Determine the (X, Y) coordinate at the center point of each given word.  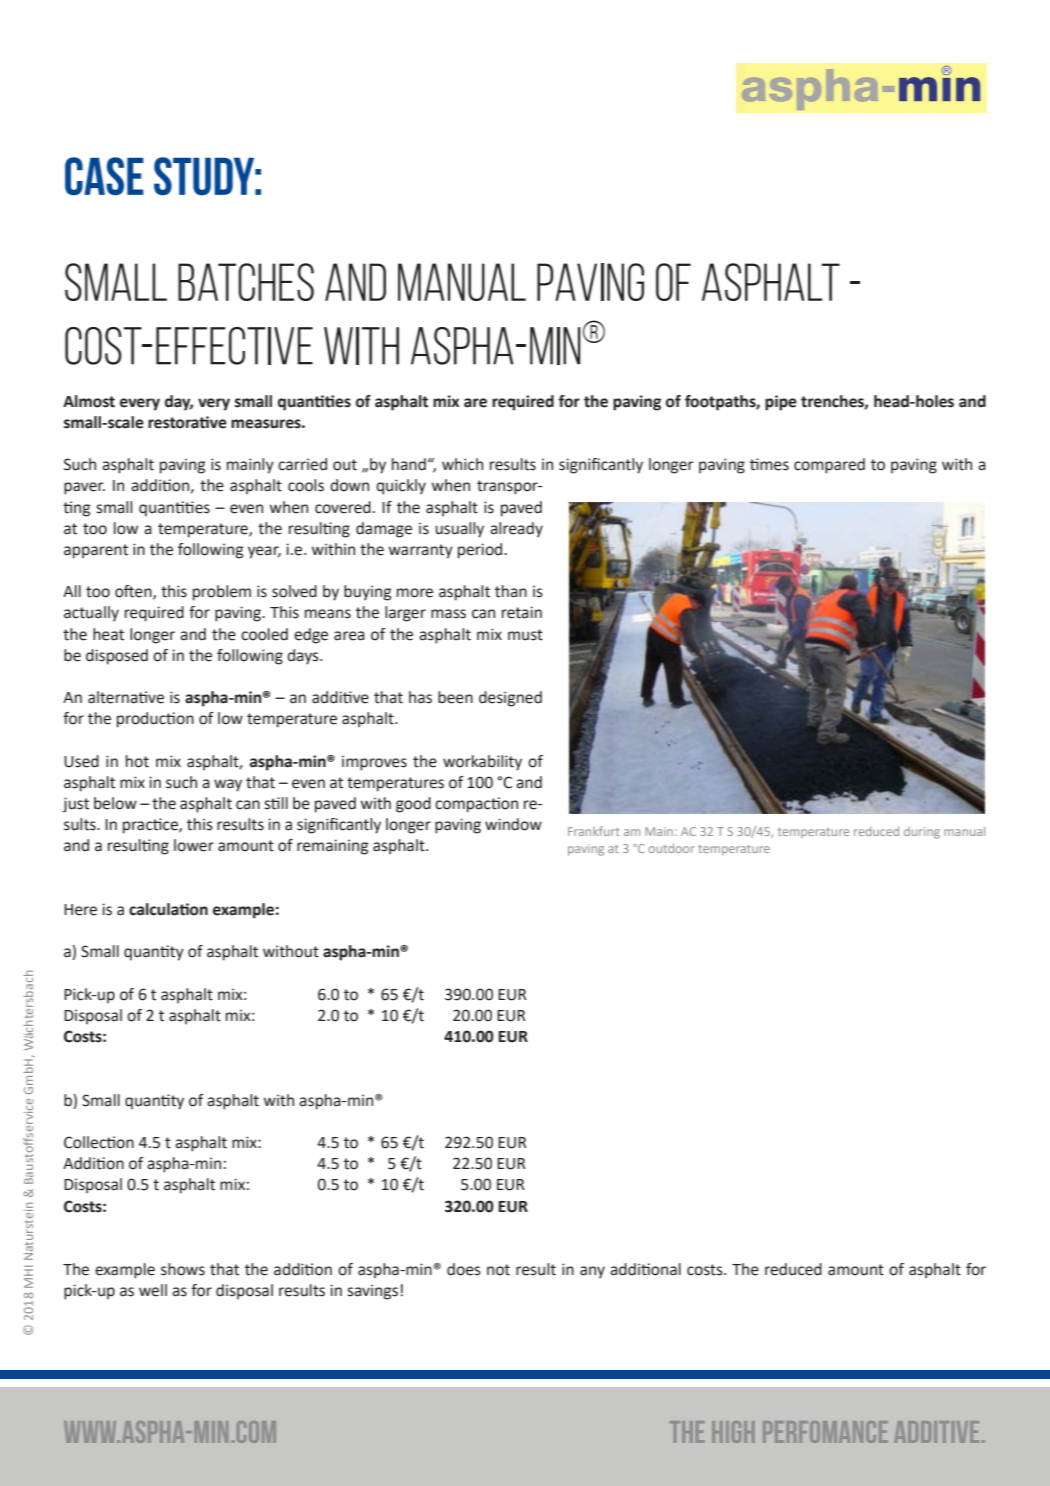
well (153, 1290)
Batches (246, 282)
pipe (781, 403)
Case (104, 176)
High (733, 1432)
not (498, 1270)
